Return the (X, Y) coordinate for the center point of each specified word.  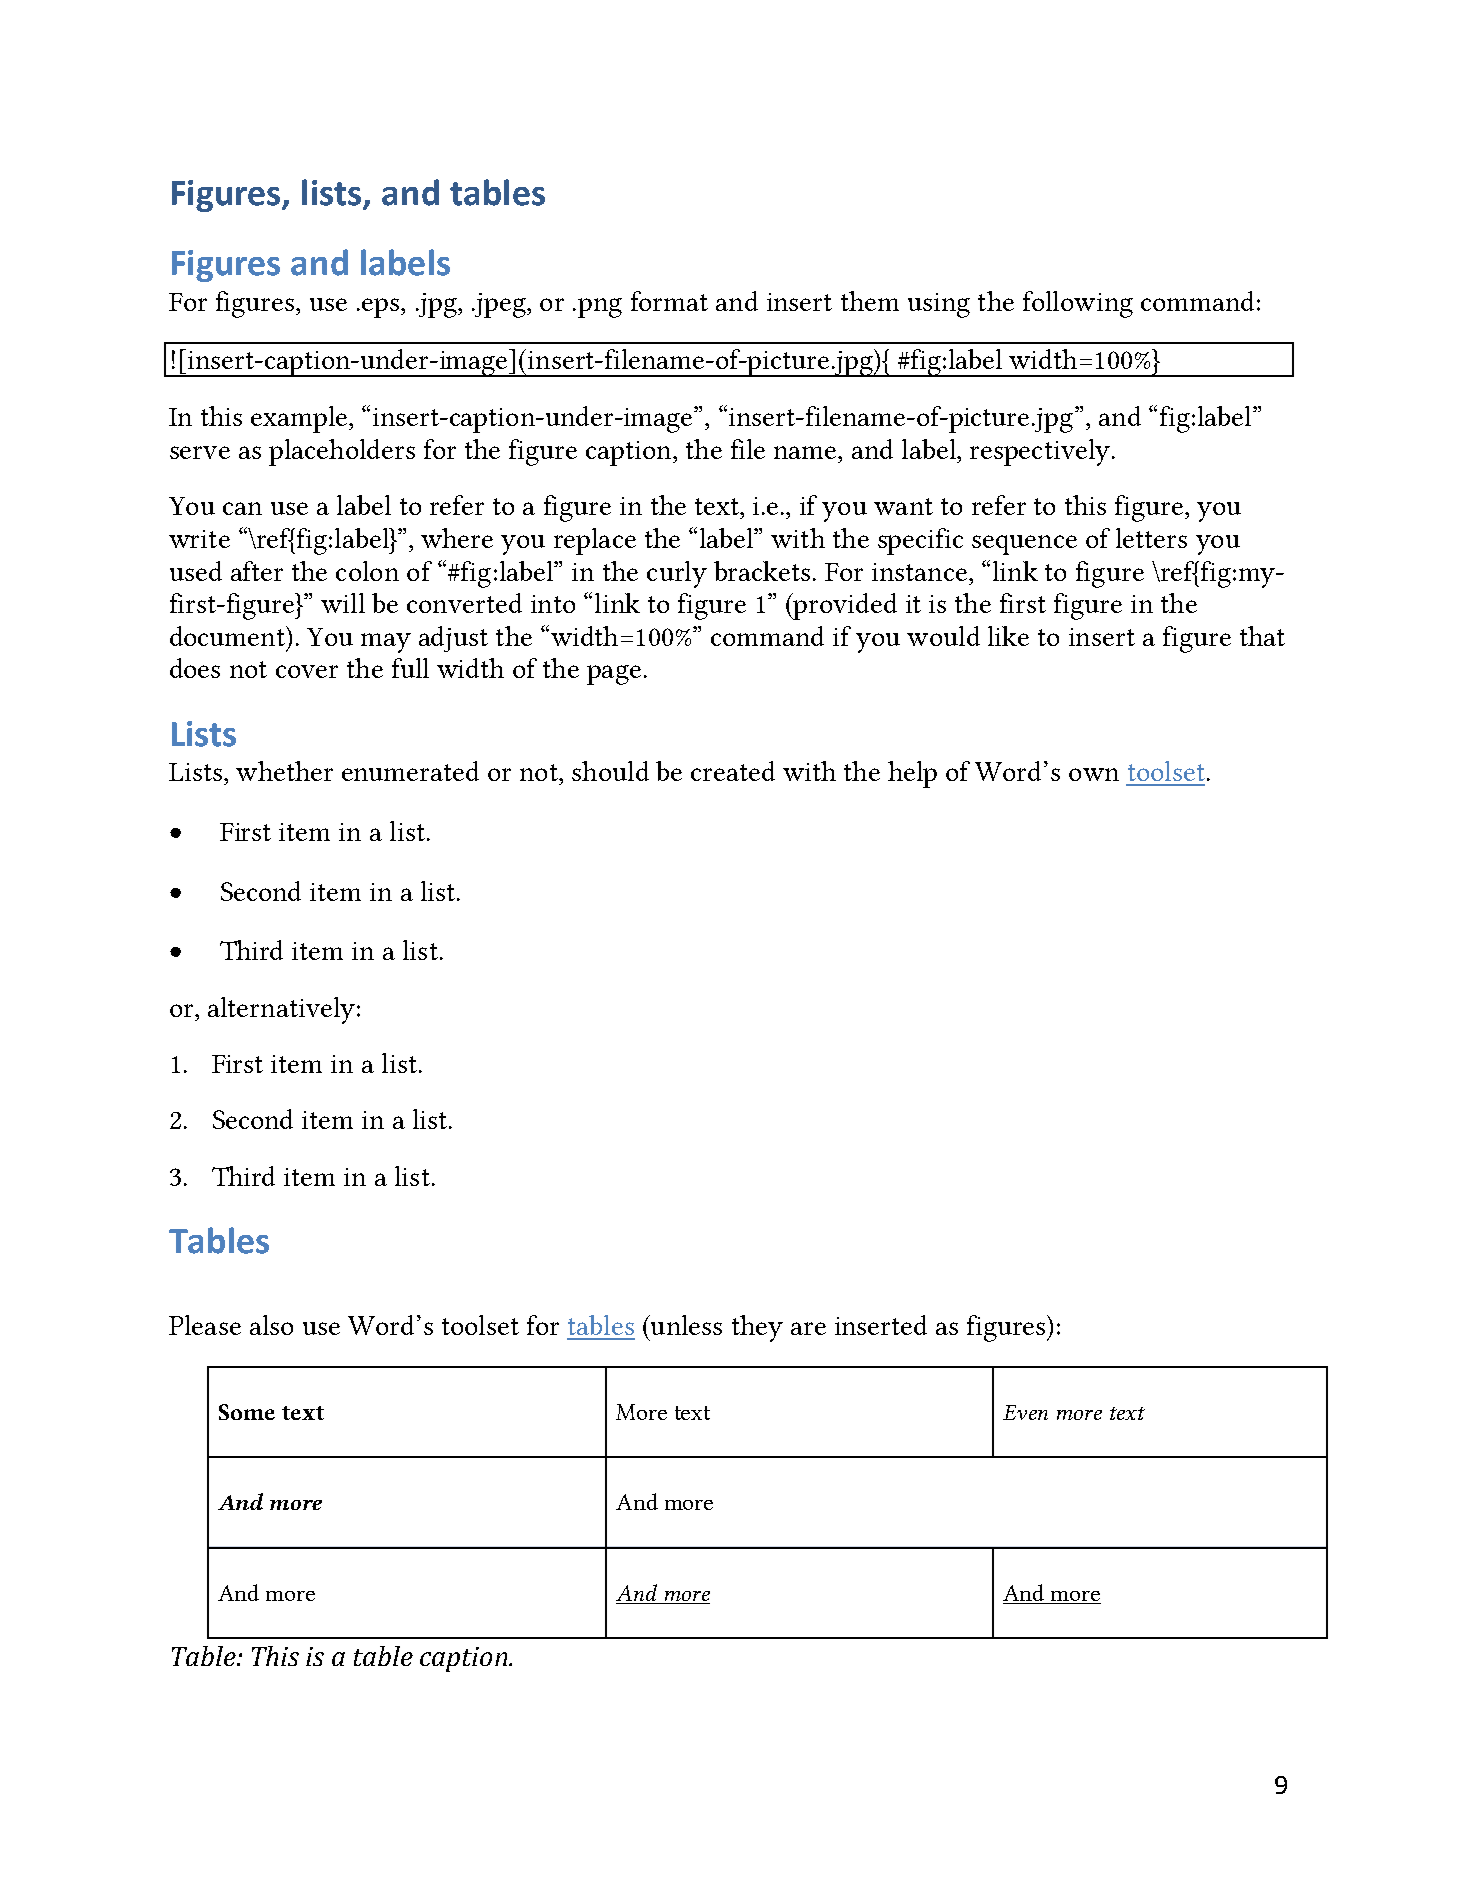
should (610, 771)
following (1078, 304)
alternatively (281, 1010)
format (669, 301)
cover (307, 671)
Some (247, 1412)
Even (1025, 1412)
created (733, 771)
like (1008, 636)
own (1094, 774)
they (757, 1328)
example (299, 419)
